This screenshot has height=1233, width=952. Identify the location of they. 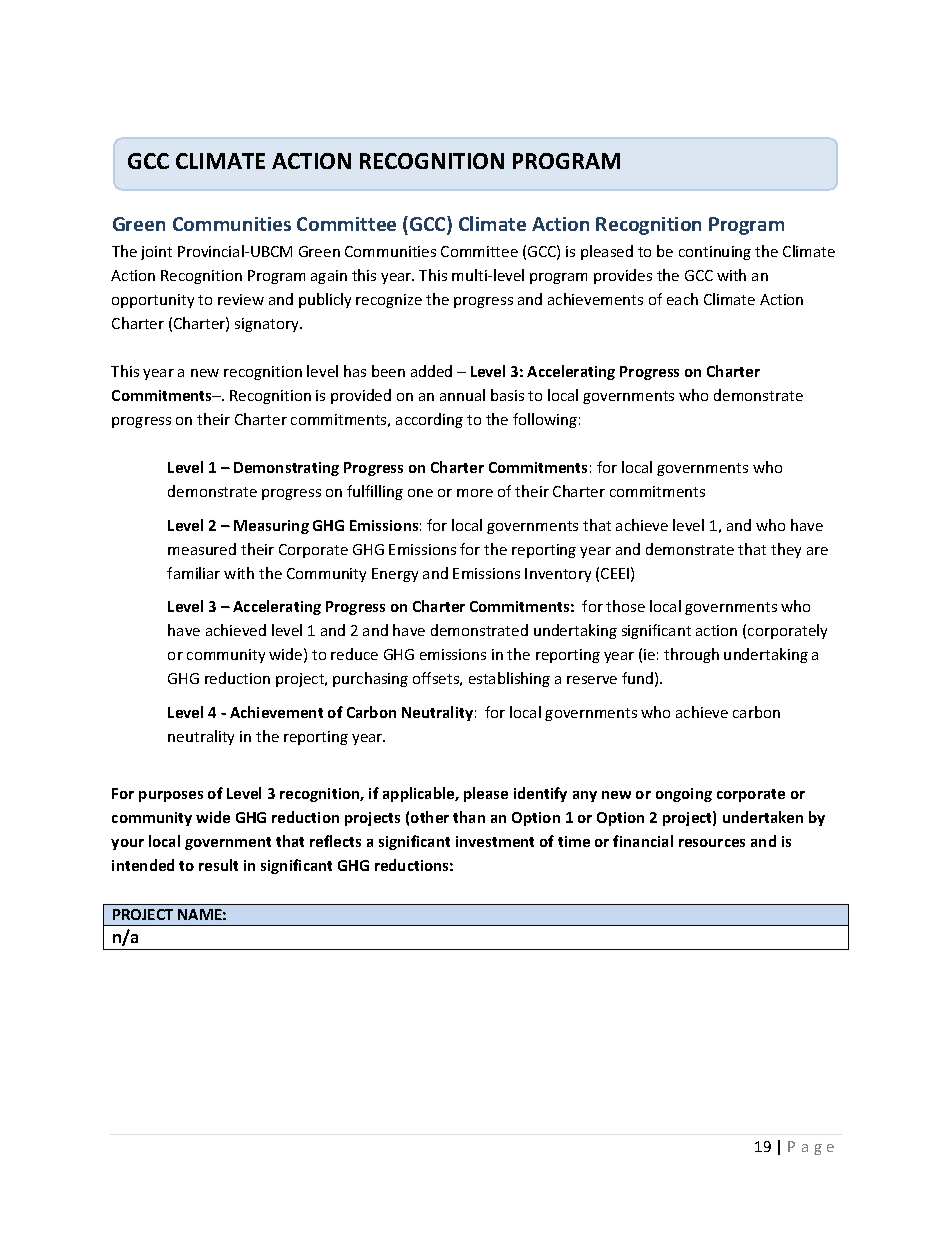
(786, 550).
